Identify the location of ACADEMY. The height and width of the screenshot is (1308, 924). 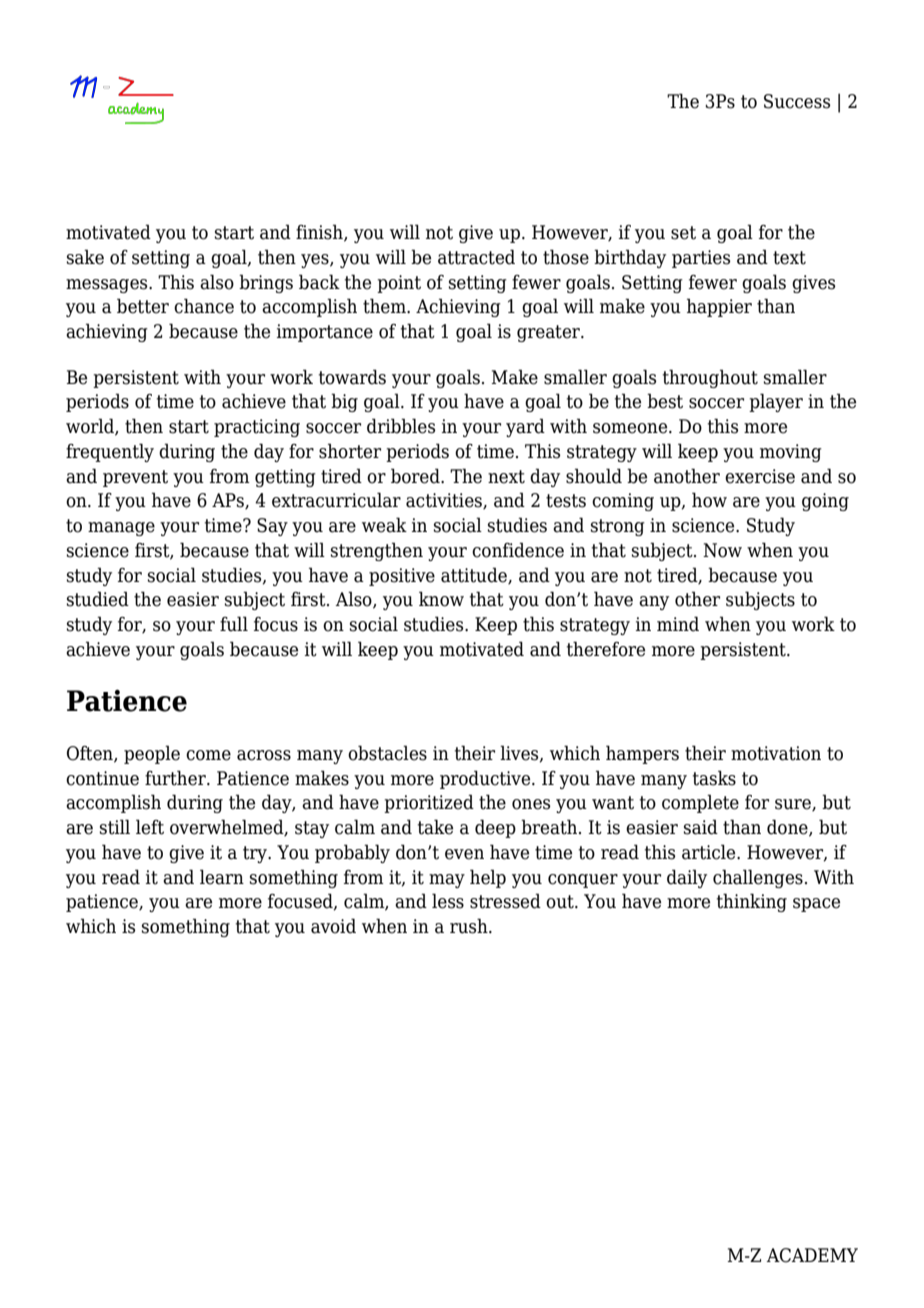
(812, 1255).
